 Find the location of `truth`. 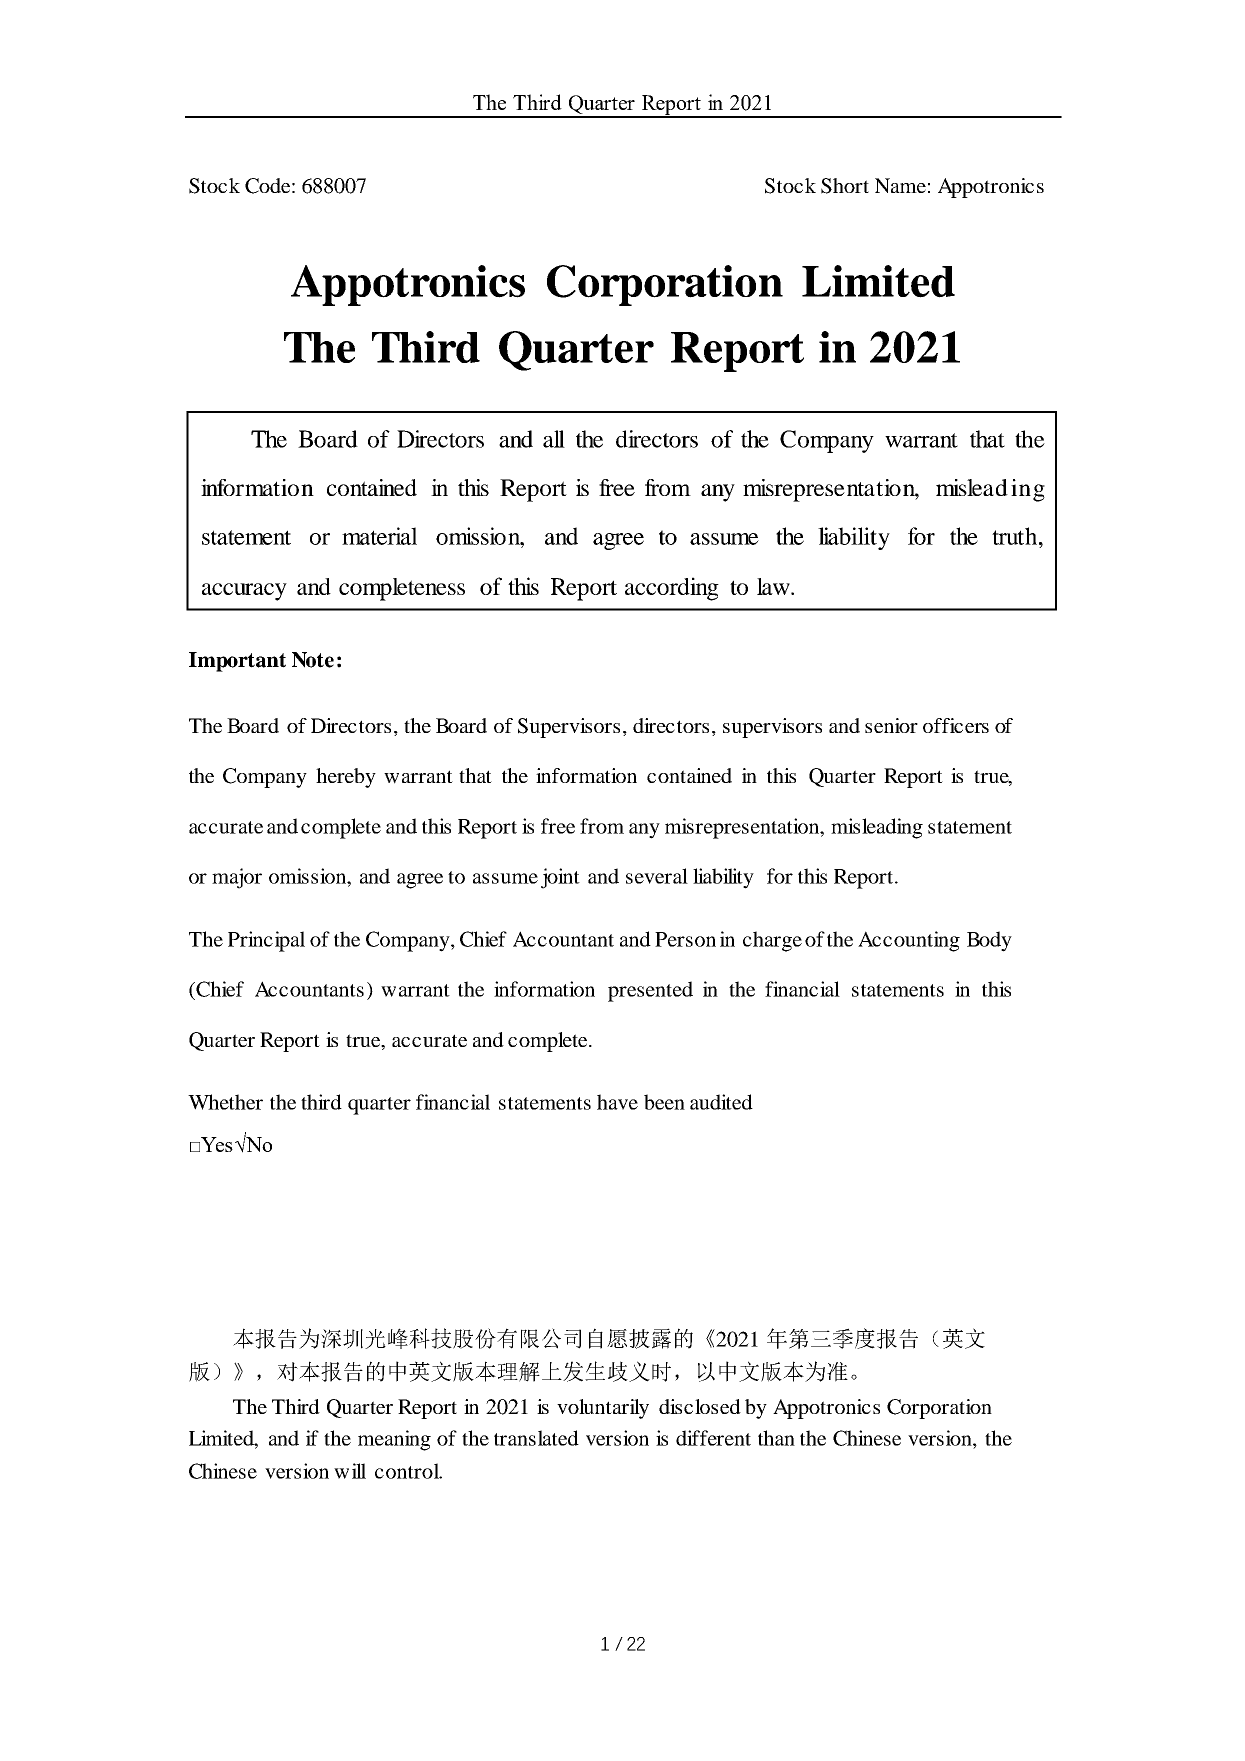

truth is located at coordinates (1016, 536).
